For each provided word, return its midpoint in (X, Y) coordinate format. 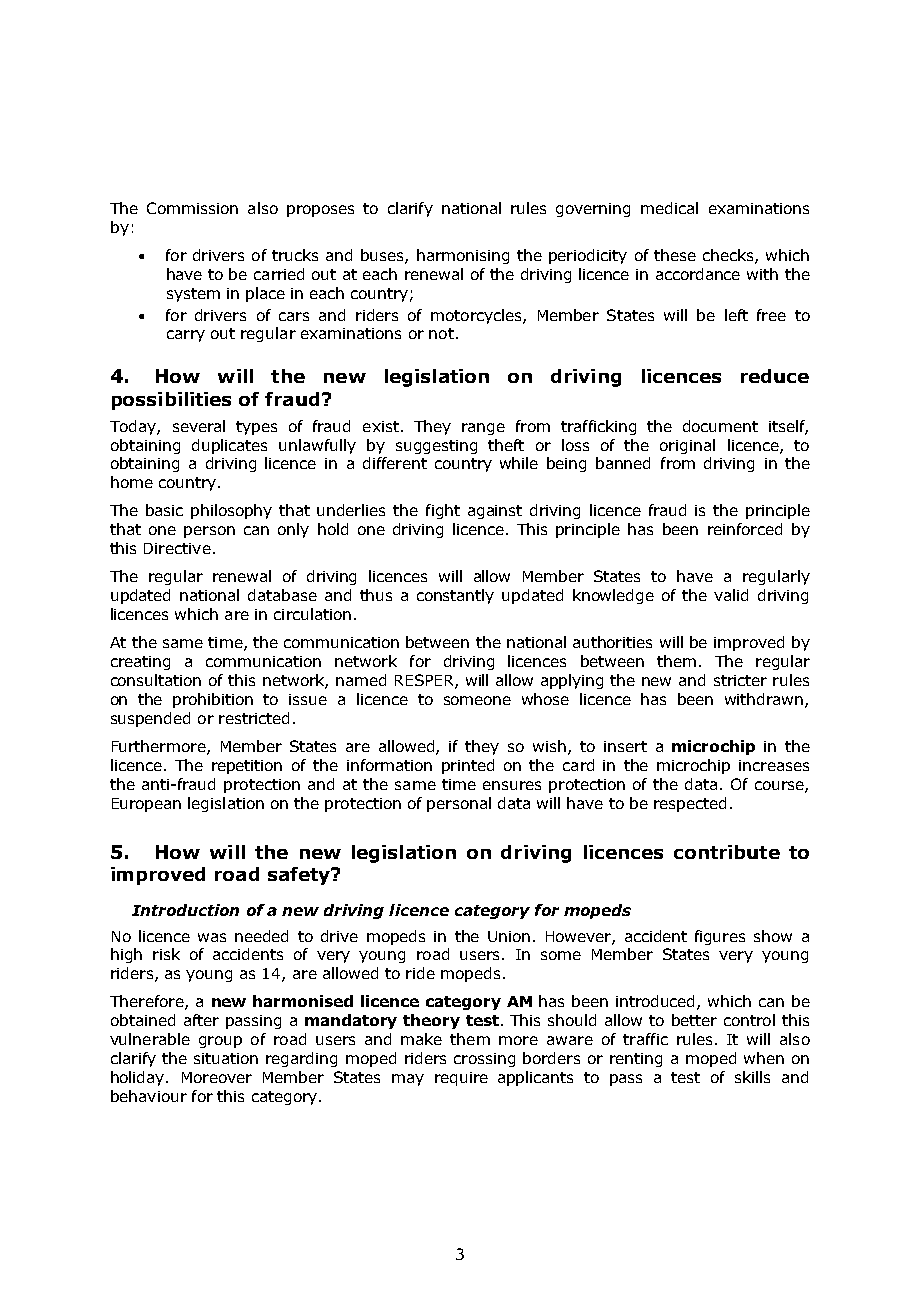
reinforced (745, 529)
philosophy (231, 511)
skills (752, 1077)
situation (226, 1058)
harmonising (463, 256)
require (461, 1079)
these (675, 255)
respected (690, 804)
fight (443, 511)
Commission (192, 208)
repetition (247, 767)
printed (468, 766)
